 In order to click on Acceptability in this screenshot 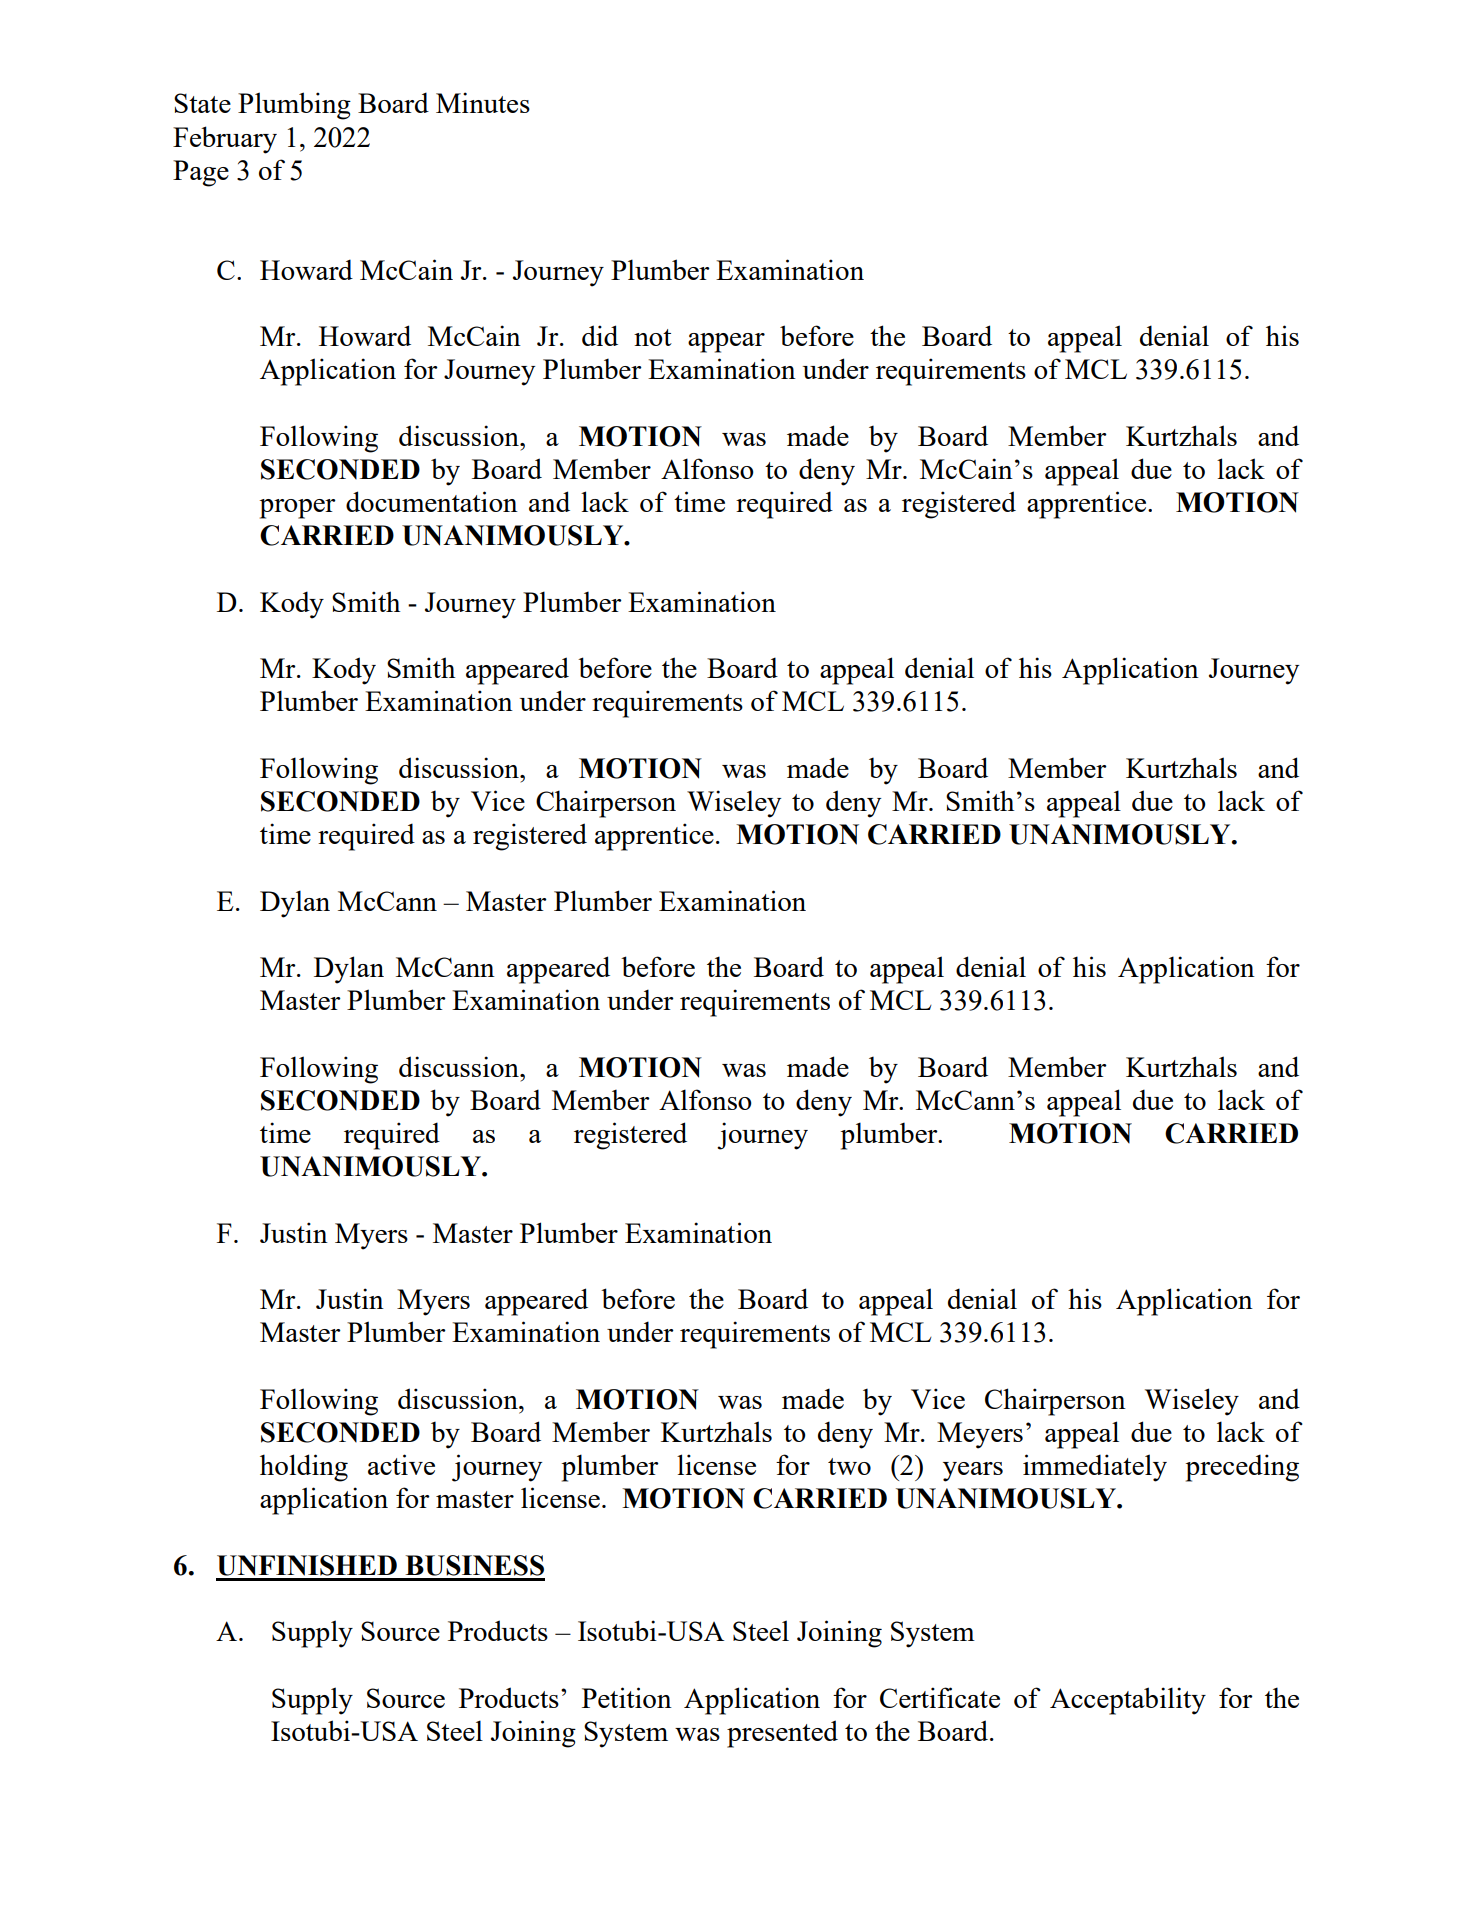, I will do `click(1128, 1701)`.
